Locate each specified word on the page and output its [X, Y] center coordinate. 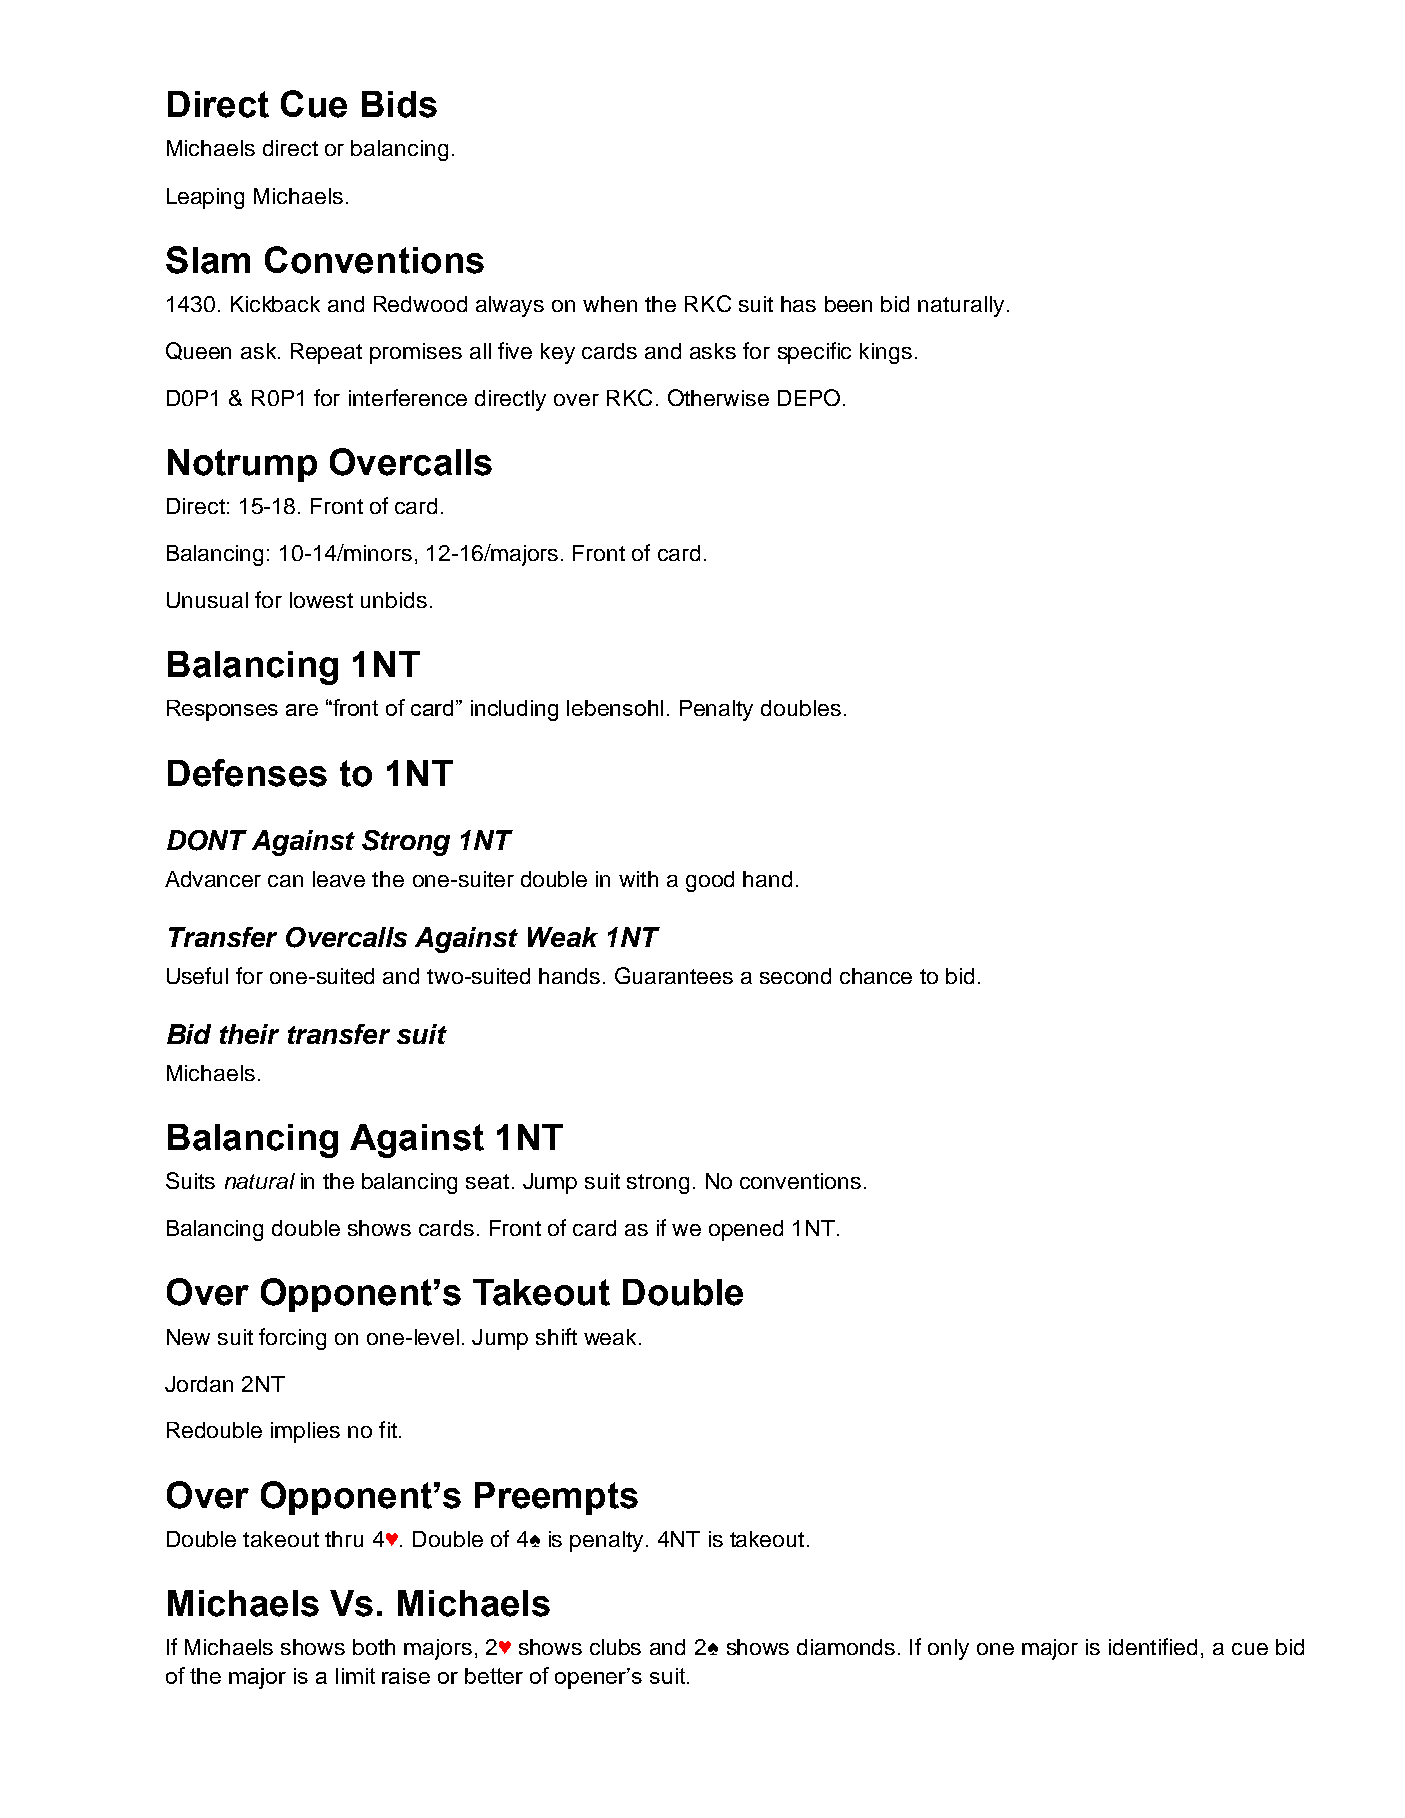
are [302, 710]
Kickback [275, 304]
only [948, 1649]
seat [487, 1181]
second [795, 976]
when [610, 304]
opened [746, 1230]
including [514, 710]
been [848, 304]
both [374, 1647]
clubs [615, 1647]
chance [876, 976]
